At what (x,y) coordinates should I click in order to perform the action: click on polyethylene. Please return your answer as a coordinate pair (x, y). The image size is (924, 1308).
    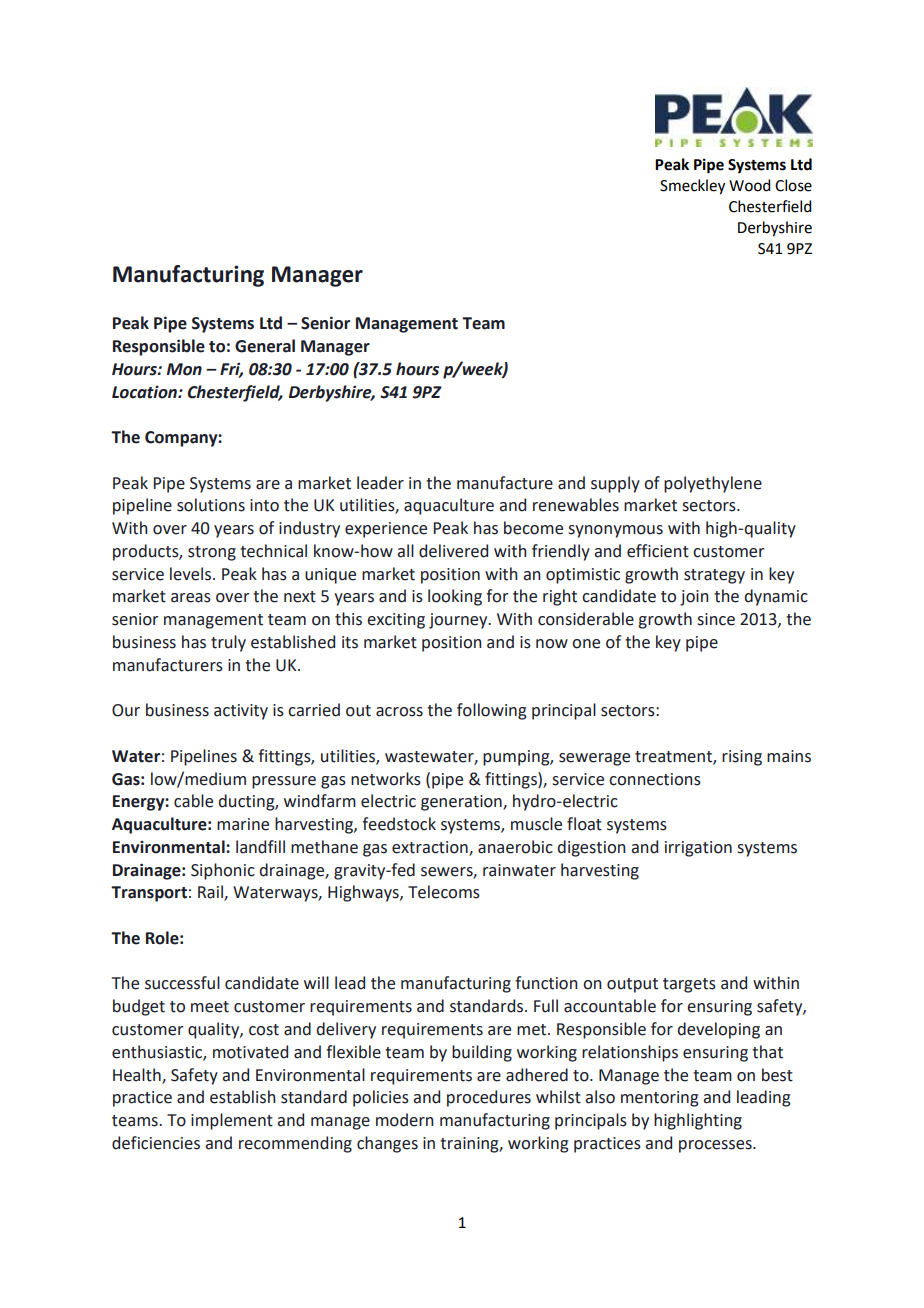
    Looking at the image, I should click on (713, 484).
